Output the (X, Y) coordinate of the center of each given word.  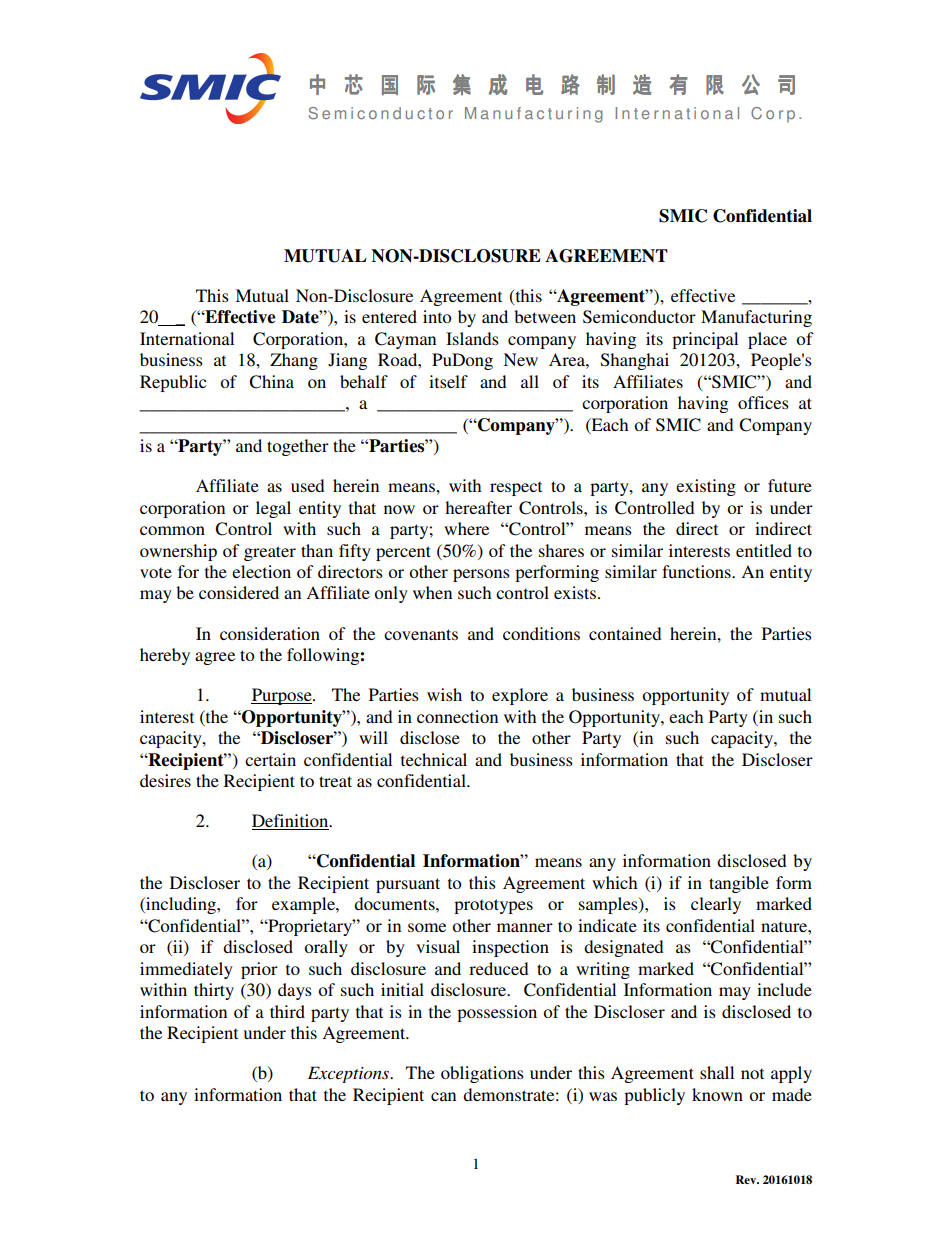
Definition (291, 822)
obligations (482, 1074)
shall (717, 1072)
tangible (739, 884)
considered (239, 592)
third (287, 1011)
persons (481, 575)
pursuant (408, 885)
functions (697, 571)
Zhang (294, 361)
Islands (472, 338)
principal (705, 340)
